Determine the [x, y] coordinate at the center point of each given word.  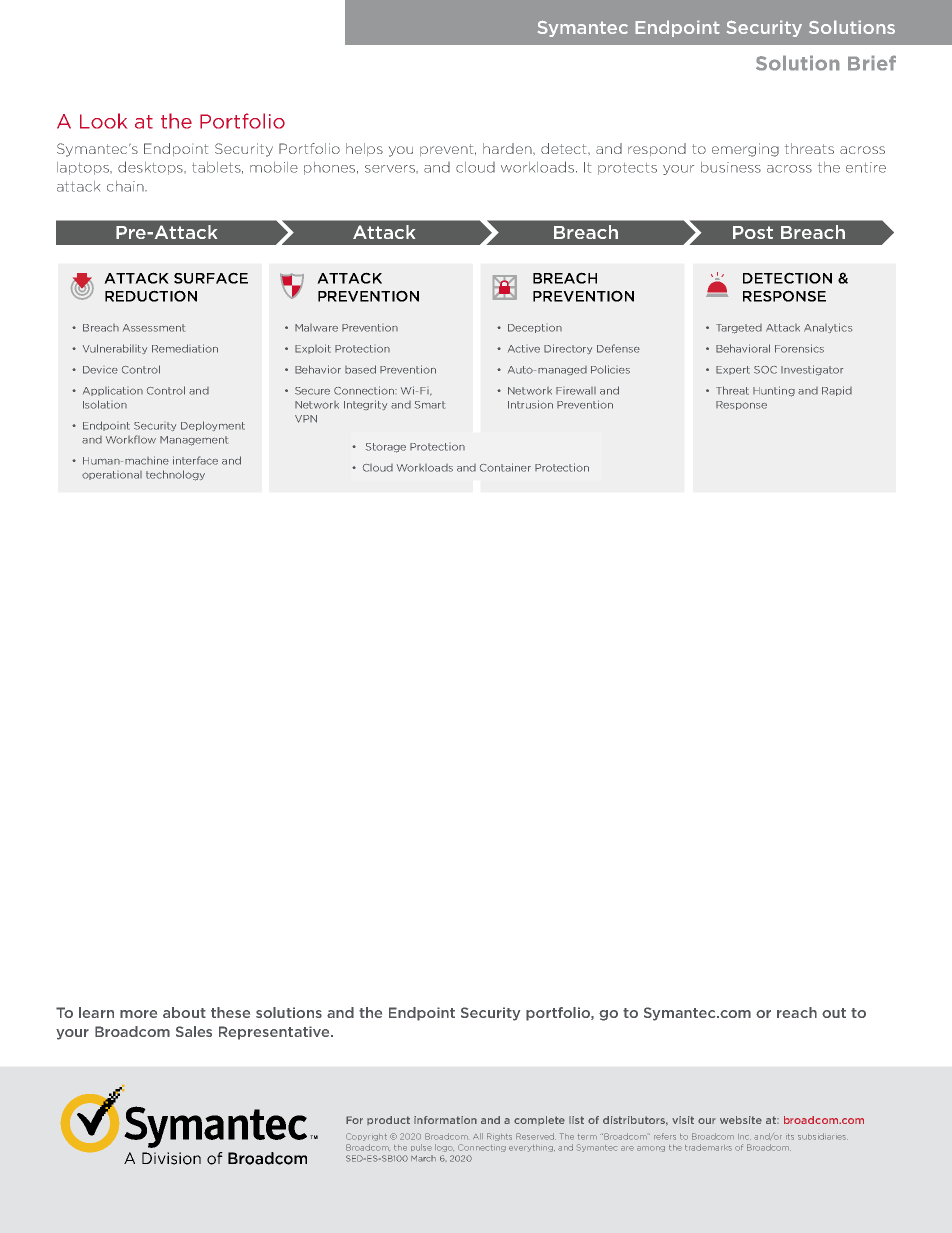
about [184, 1012]
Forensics [799, 348]
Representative [275, 1033]
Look [103, 121]
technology [175, 475]
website [741, 1120]
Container [505, 467]
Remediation [185, 348]
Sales [194, 1031]
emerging [745, 150]
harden [508, 148]
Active [524, 349]
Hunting [774, 391]
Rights [499, 1137]
